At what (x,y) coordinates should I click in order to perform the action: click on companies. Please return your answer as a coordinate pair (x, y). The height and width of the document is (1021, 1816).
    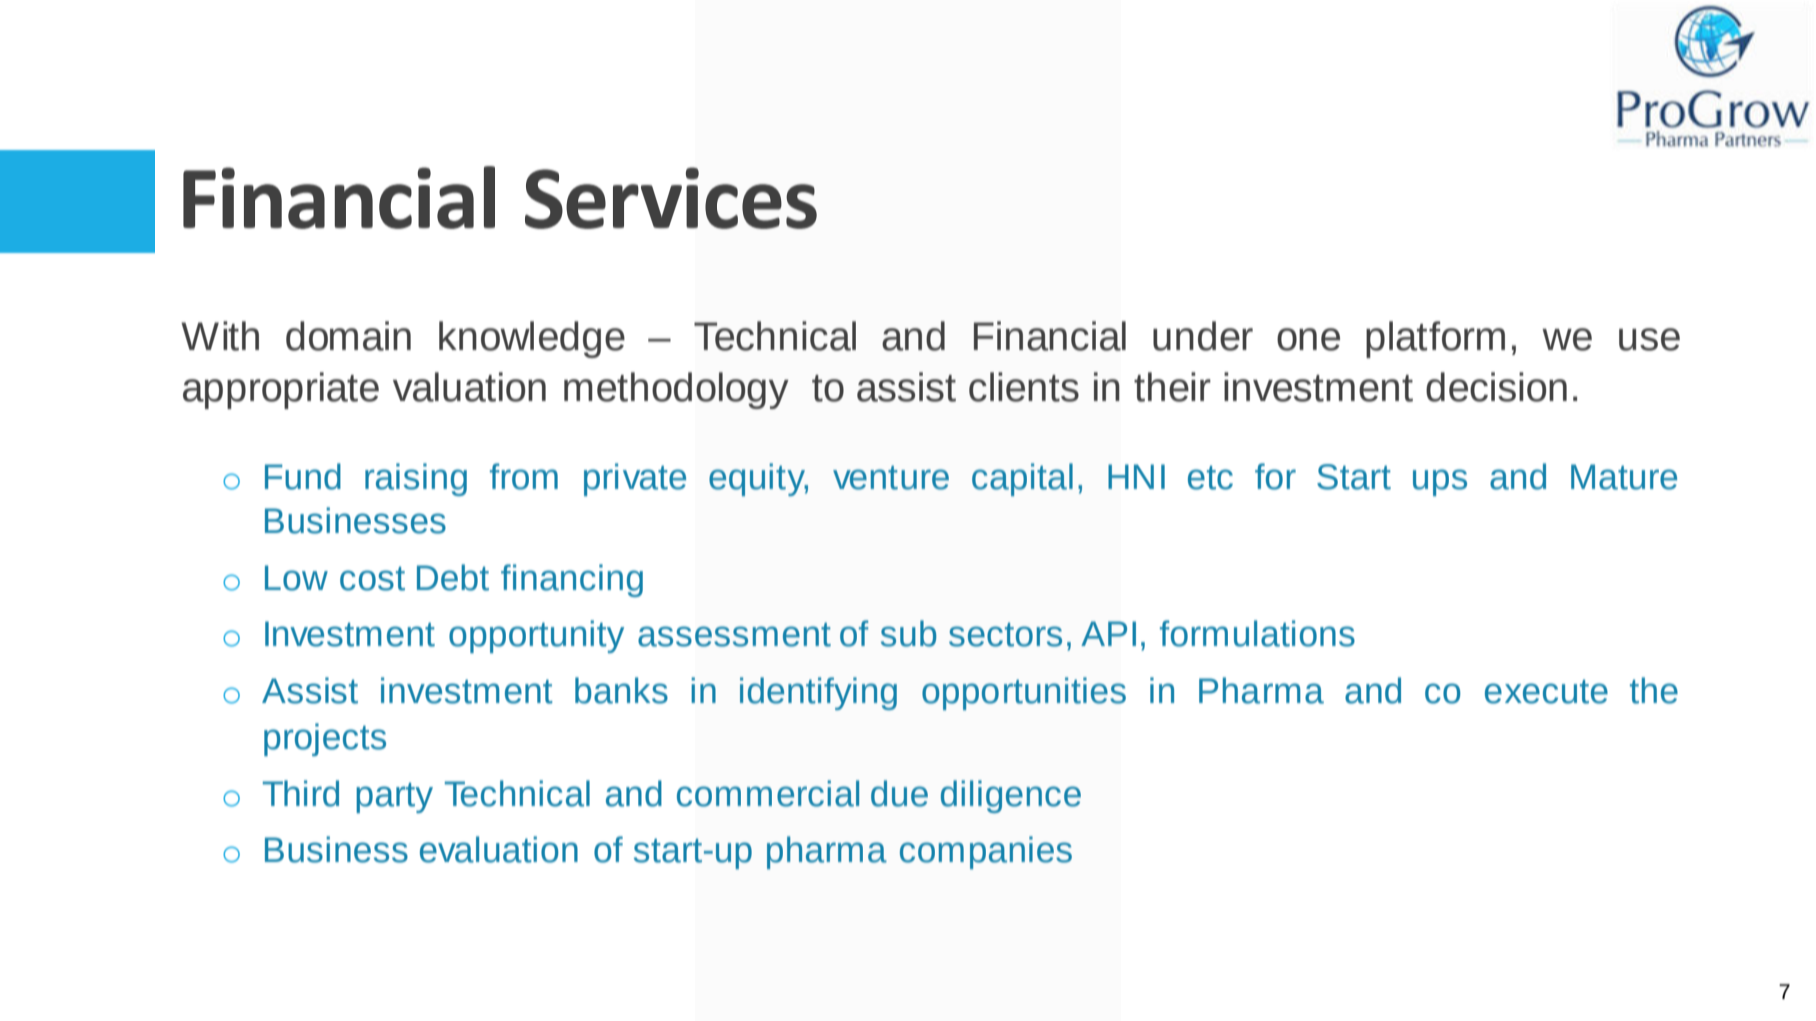
    Looking at the image, I should click on (986, 852).
